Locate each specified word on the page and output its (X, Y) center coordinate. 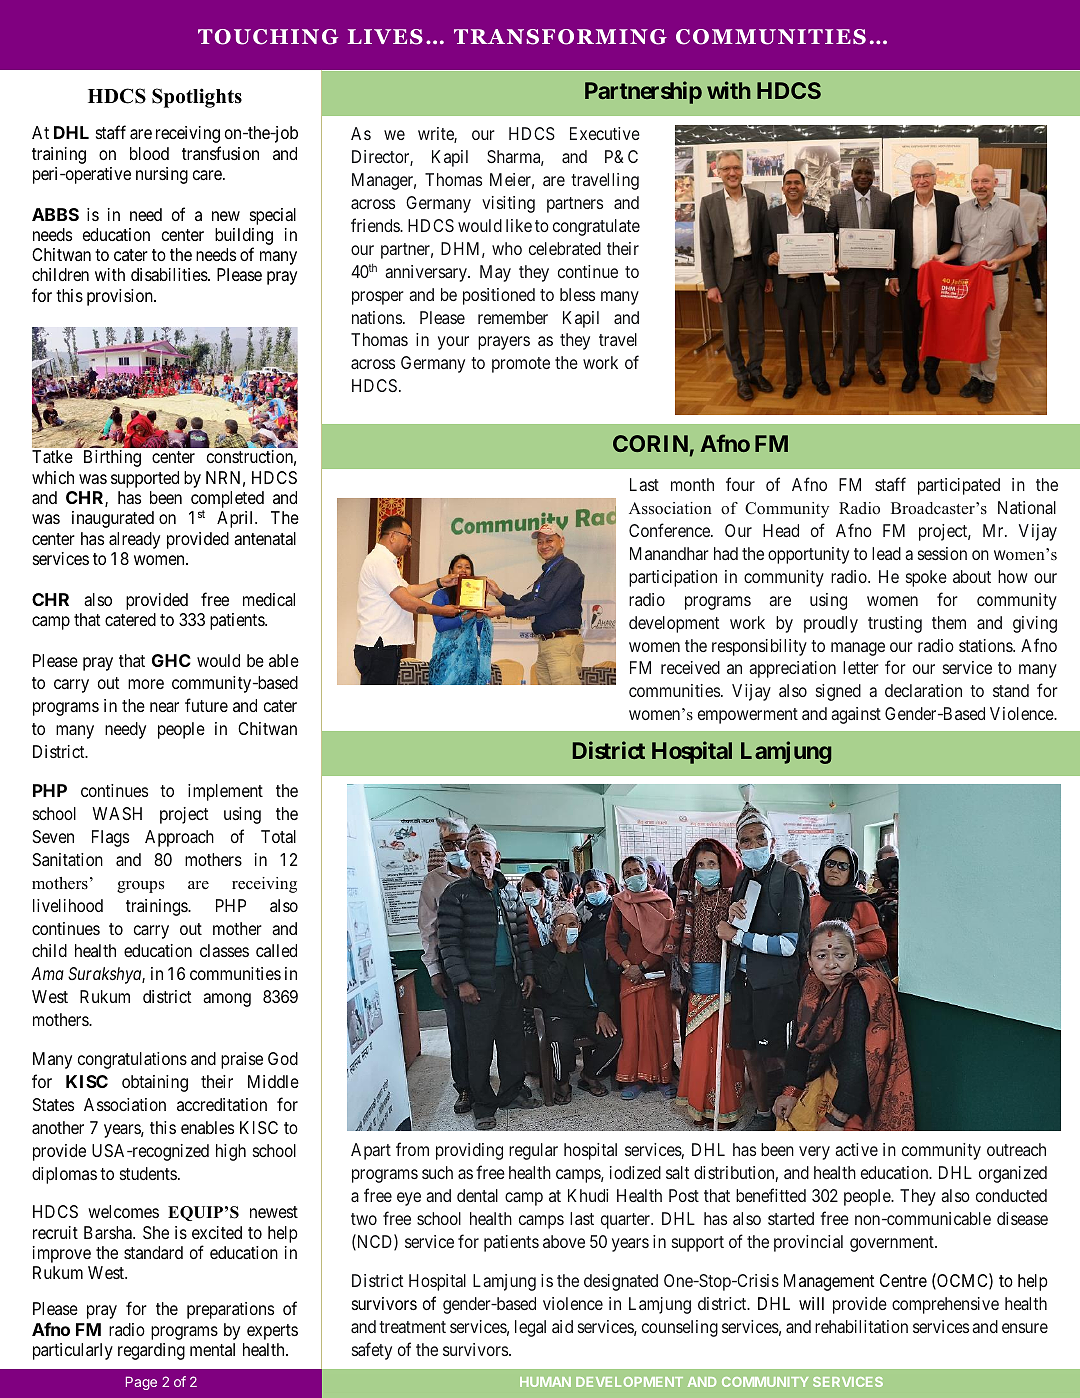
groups (140, 887)
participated (959, 486)
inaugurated (113, 519)
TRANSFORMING (560, 37)
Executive (605, 133)
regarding (151, 1351)
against (856, 715)
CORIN (650, 443)
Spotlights (197, 98)
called (276, 950)
